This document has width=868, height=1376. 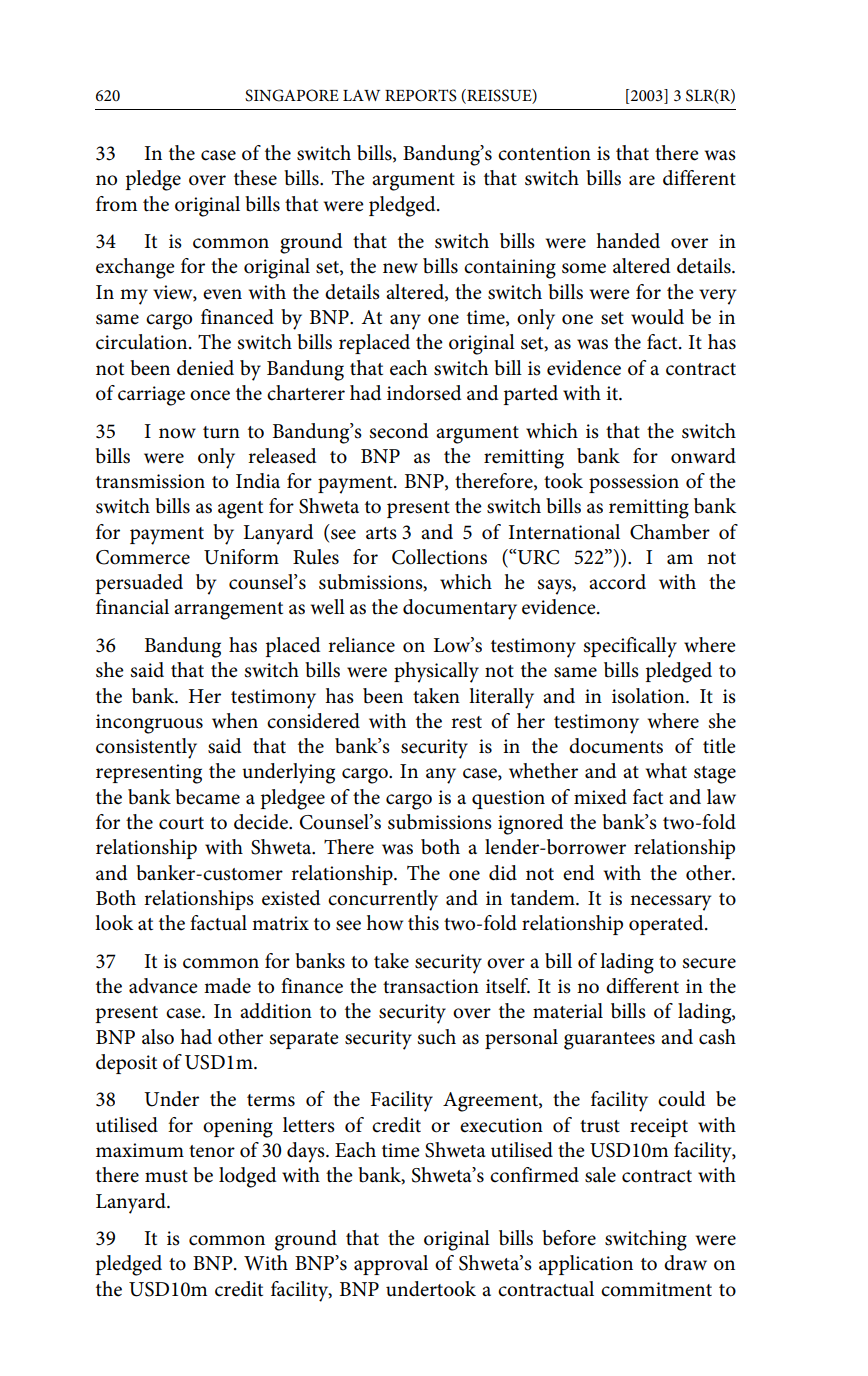 What do you see at coordinates (642, 180) in the document?
I see `are` at bounding box center [642, 180].
